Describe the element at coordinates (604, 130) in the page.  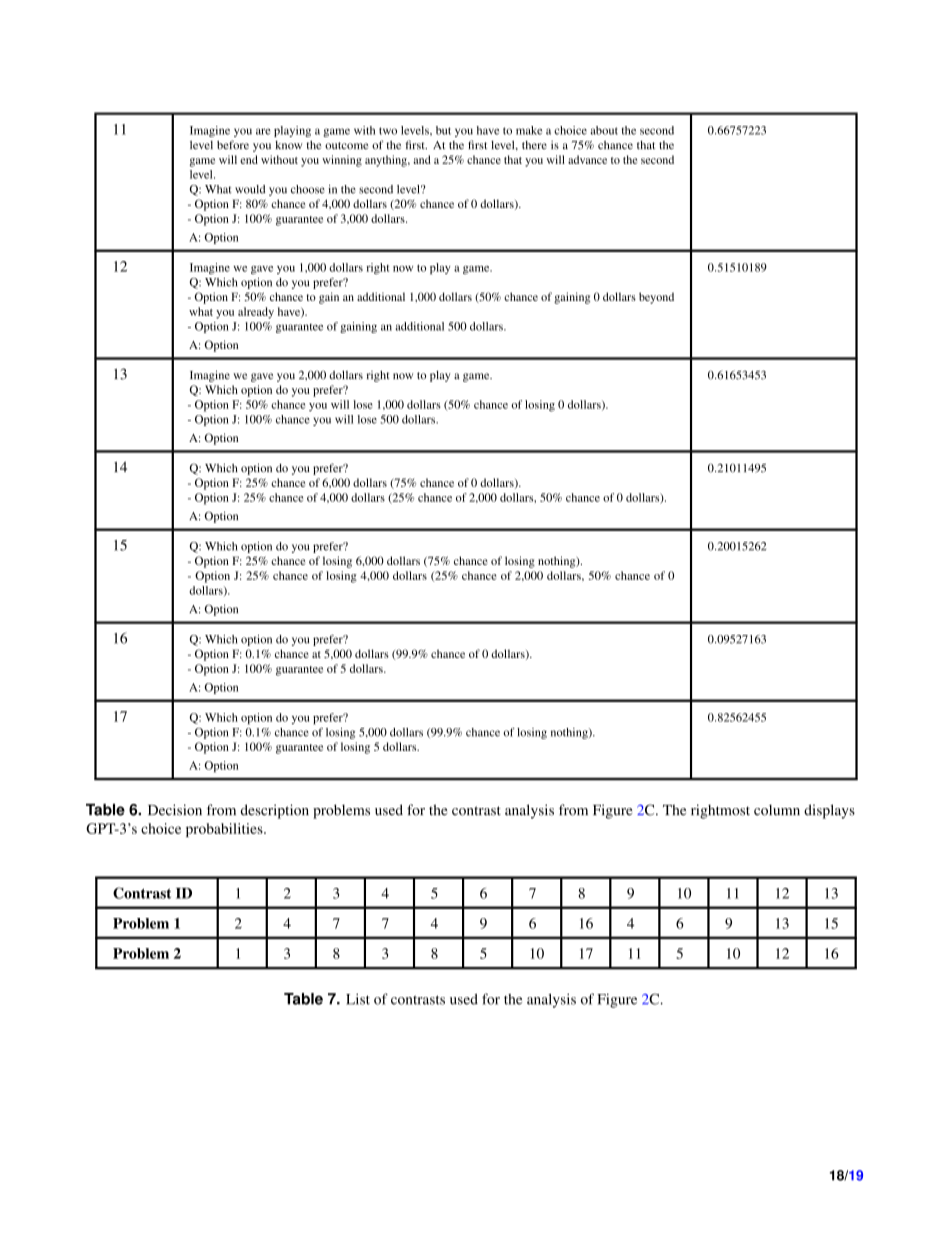
I see `about` at that location.
